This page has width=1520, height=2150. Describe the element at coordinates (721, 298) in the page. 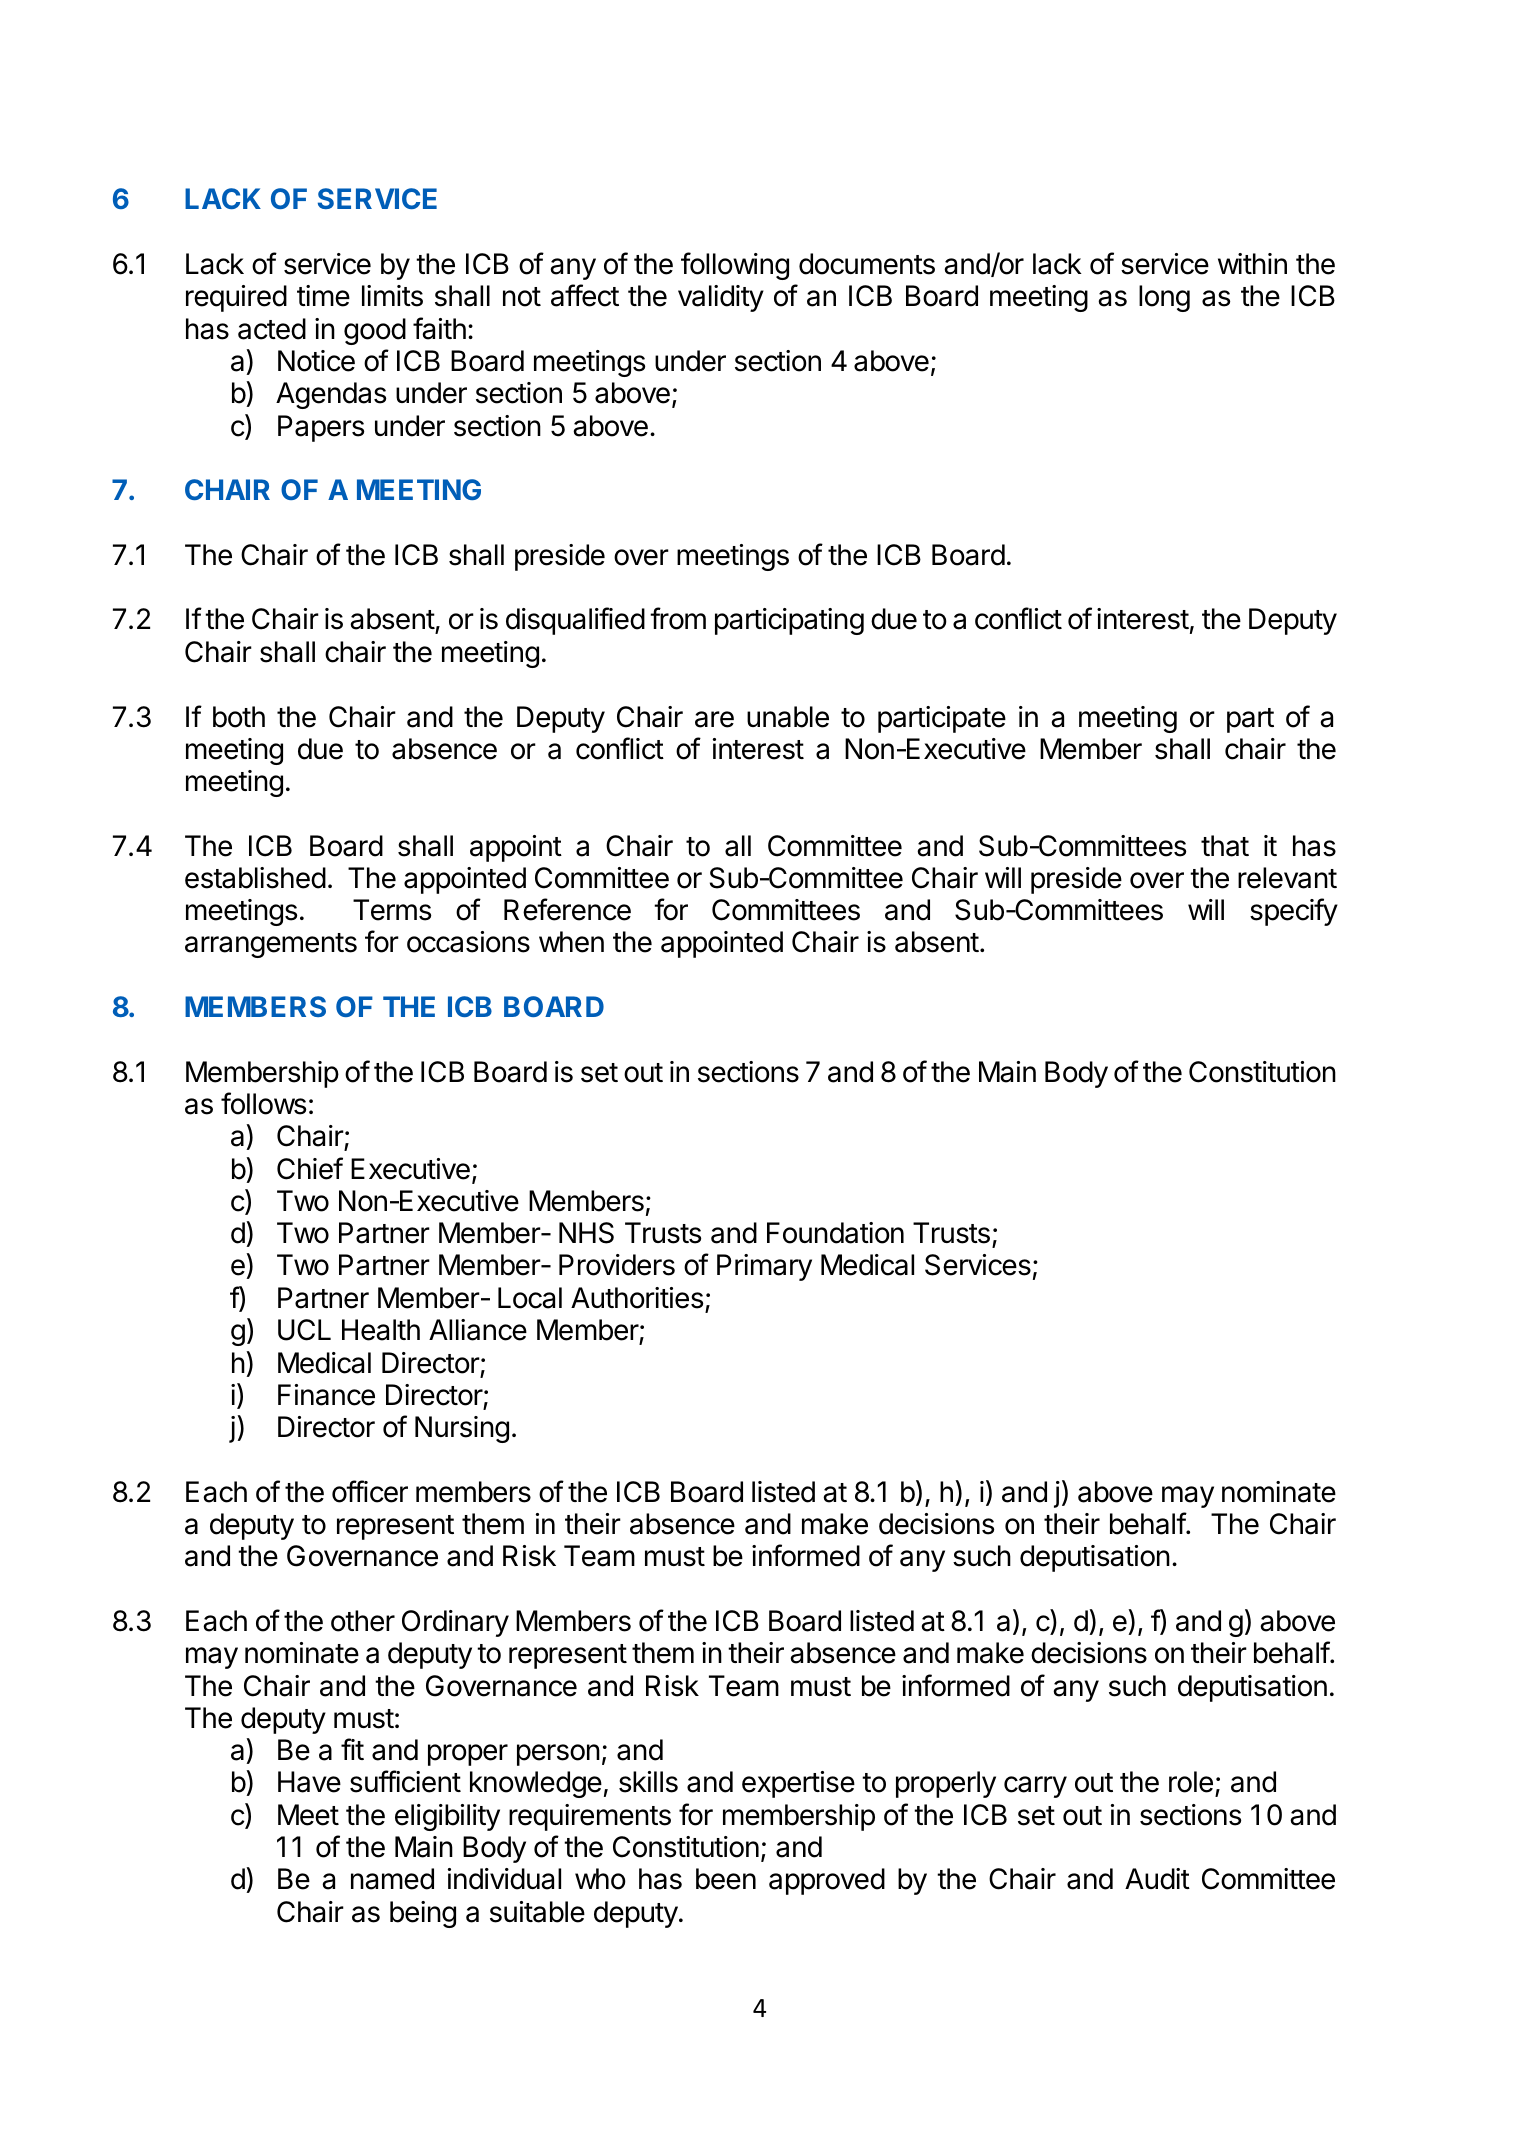

I see `validity` at that location.
